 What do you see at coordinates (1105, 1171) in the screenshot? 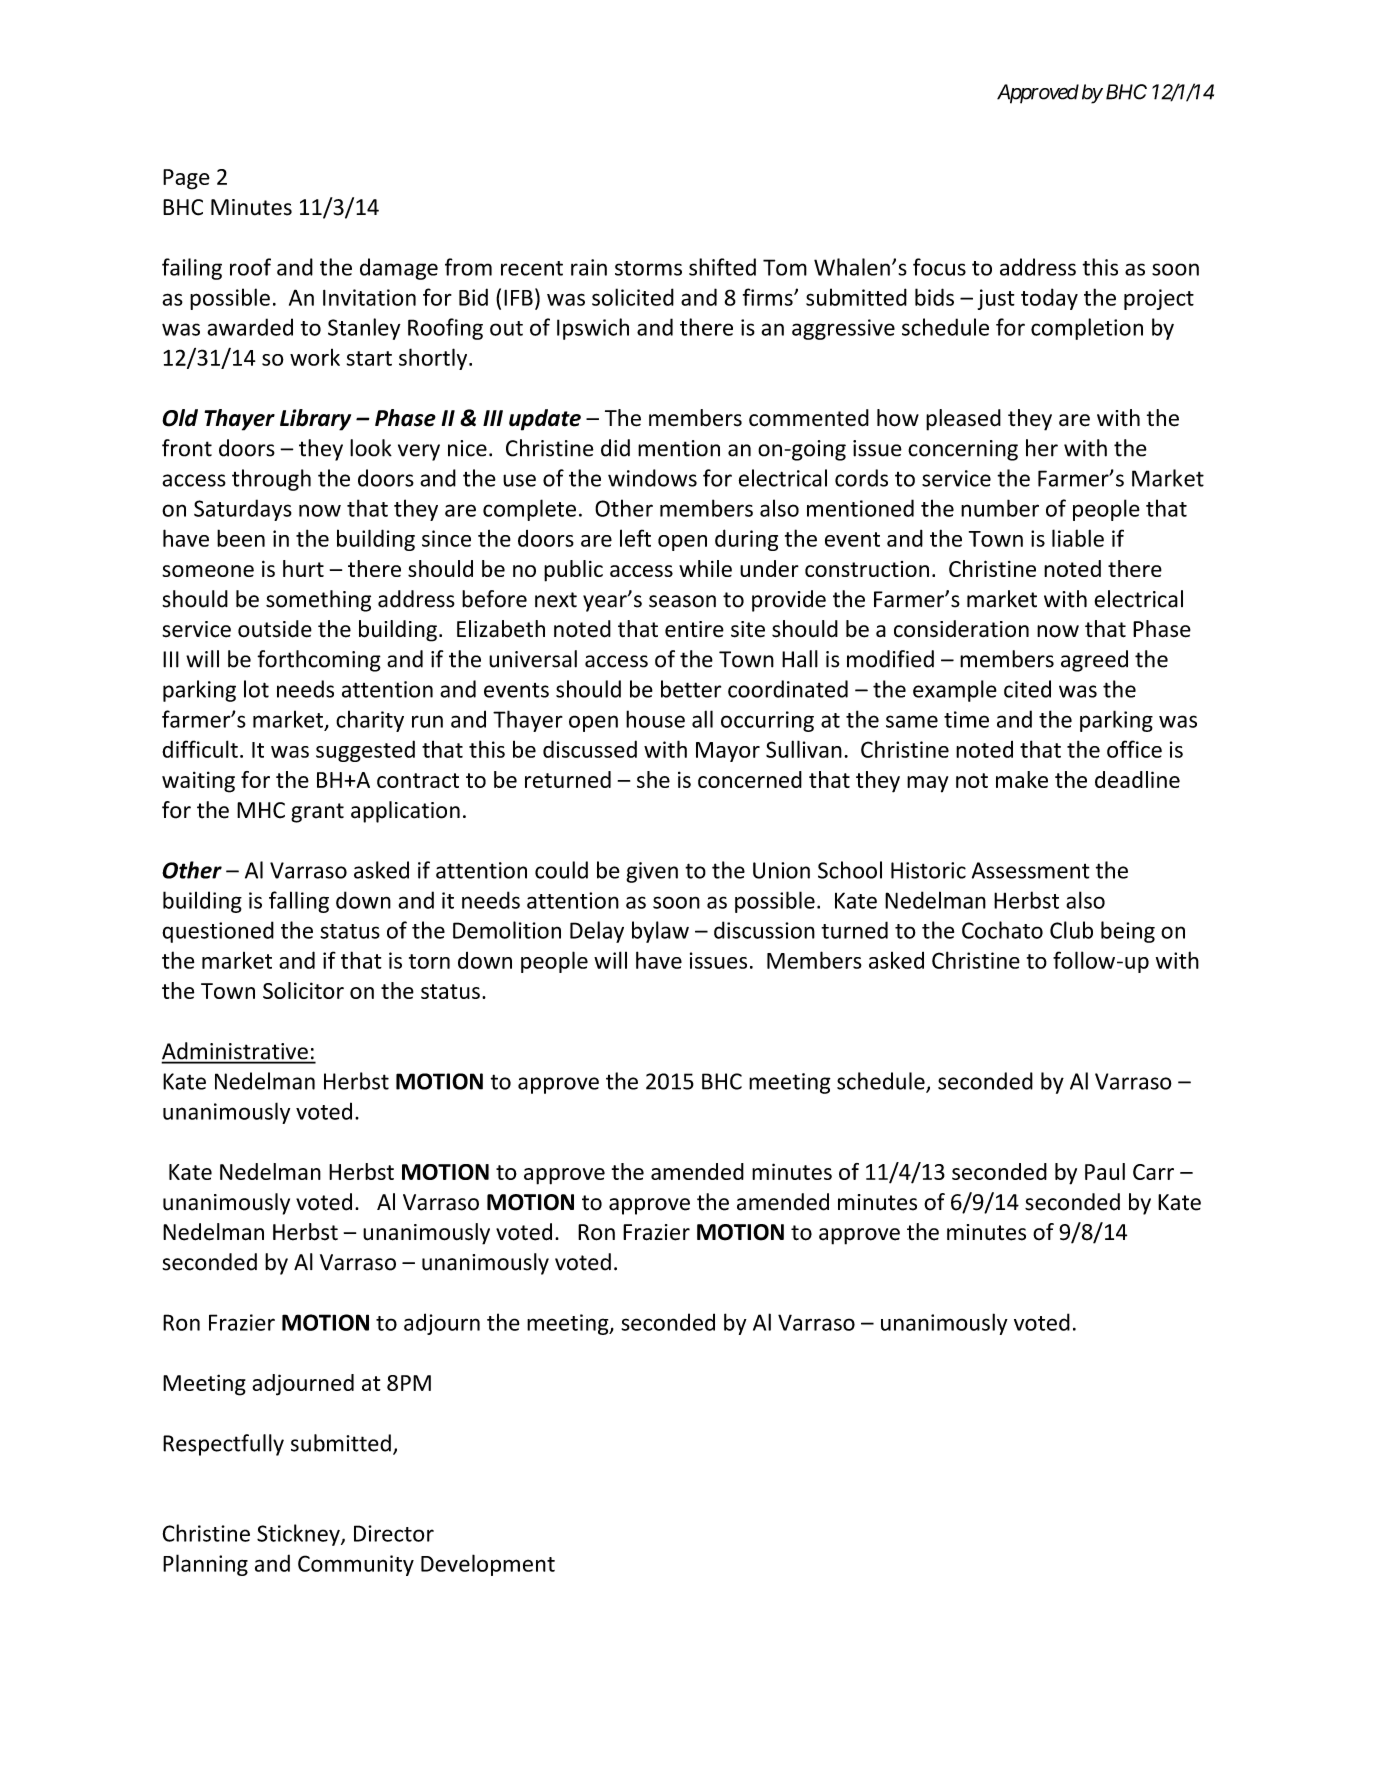
I see `Paul` at bounding box center [1105, 1171].
